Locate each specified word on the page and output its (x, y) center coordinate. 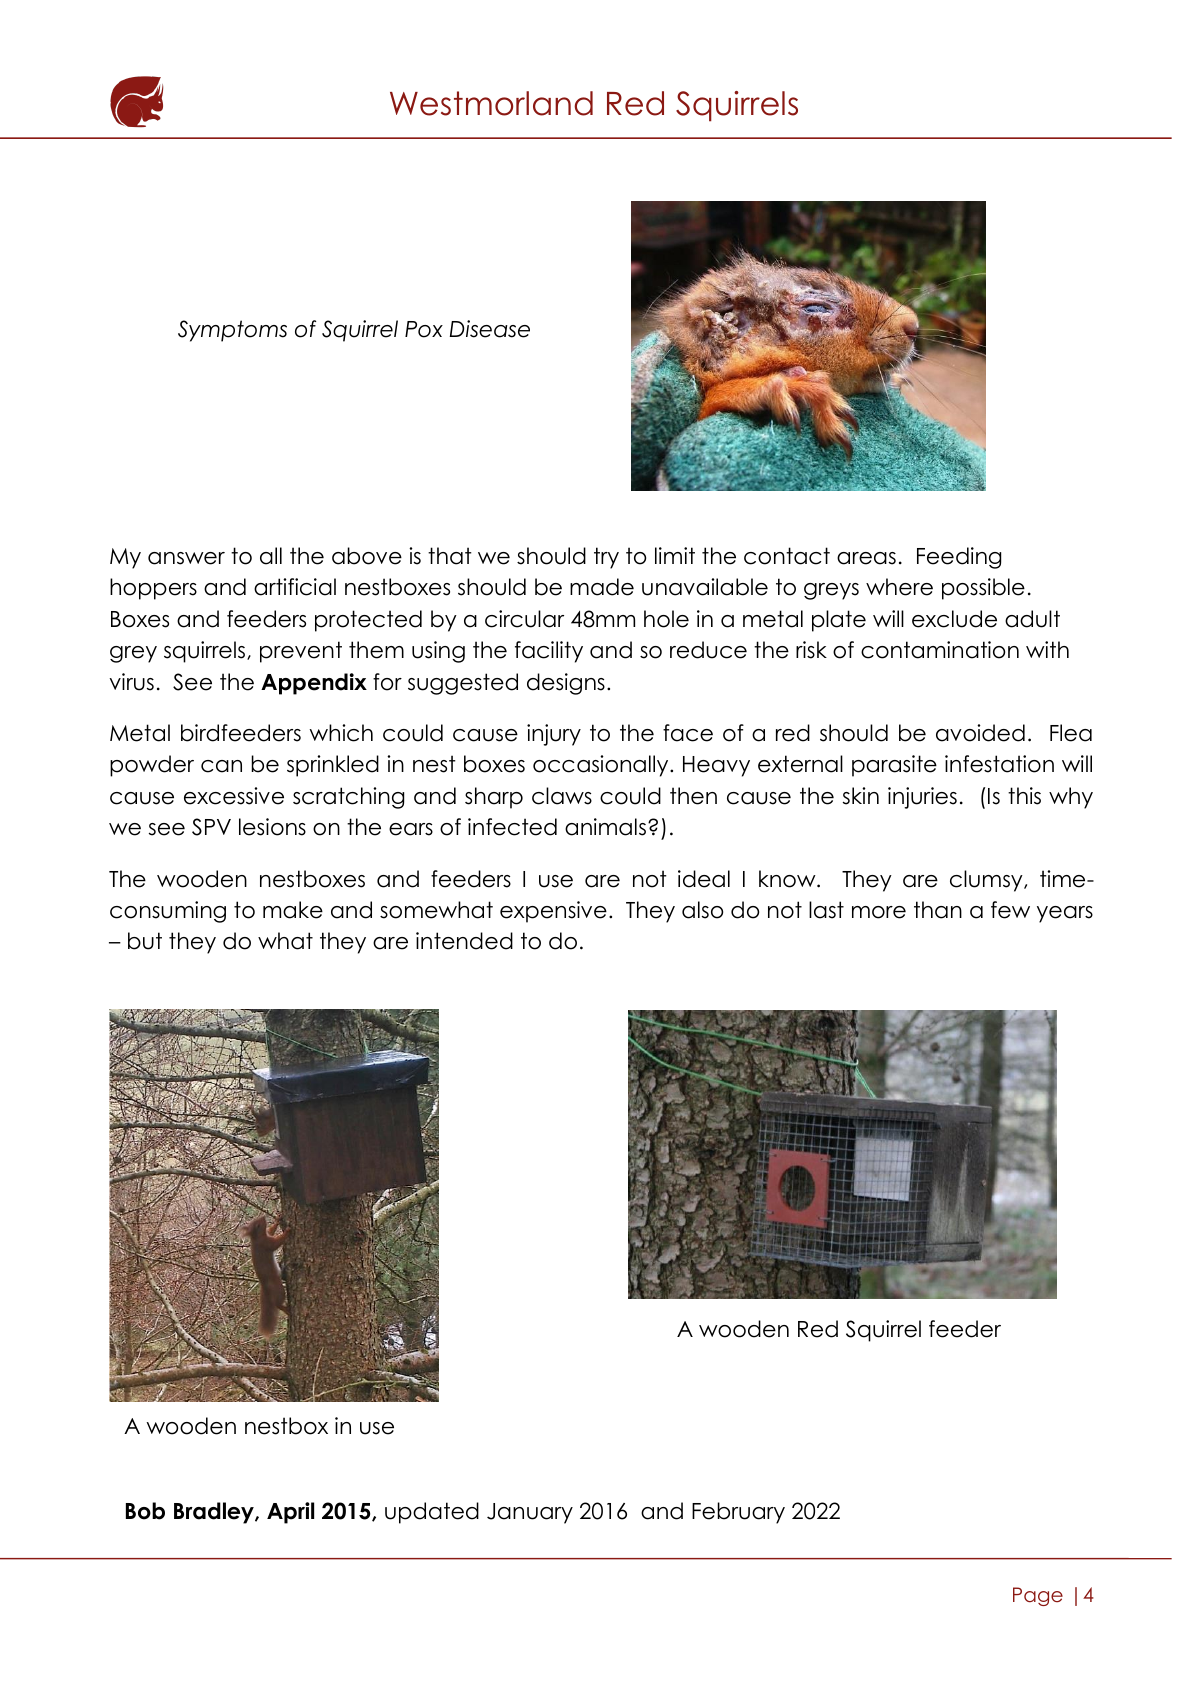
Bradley (215, 1513)
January (530, 1513)
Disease (490, 329)
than (938, 910)
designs (566, 684)
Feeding (959, 558)
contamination (940, 650)
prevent (301, 652)
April (290, 1513)
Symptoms (232, 331)
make (293, 910)
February (738, 1513)
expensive (553, 912)
